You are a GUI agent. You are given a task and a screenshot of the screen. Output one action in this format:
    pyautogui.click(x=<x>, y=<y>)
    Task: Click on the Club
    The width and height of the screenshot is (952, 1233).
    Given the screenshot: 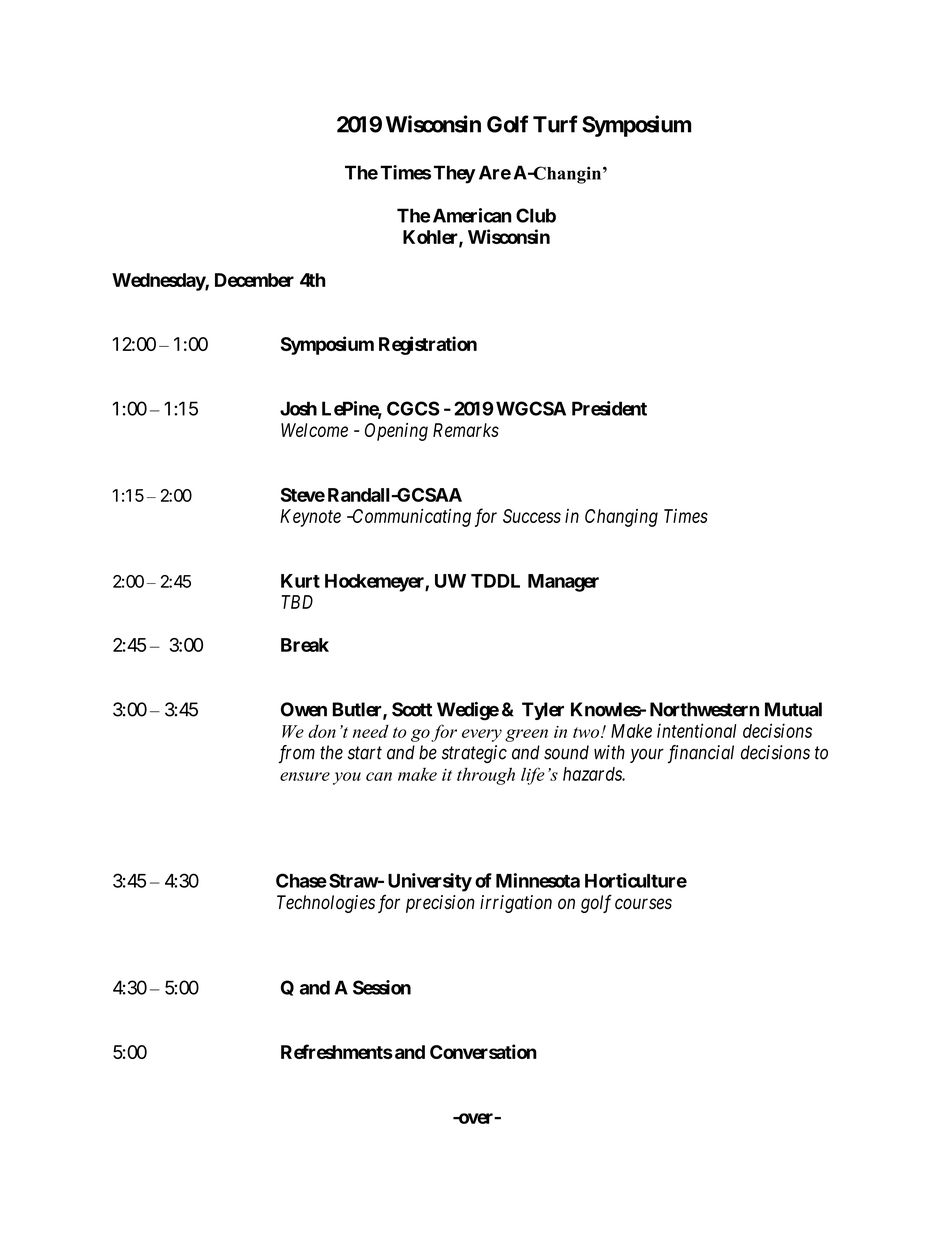 What is the action you would take?
    pyautogui.click(x=536, y=215)
